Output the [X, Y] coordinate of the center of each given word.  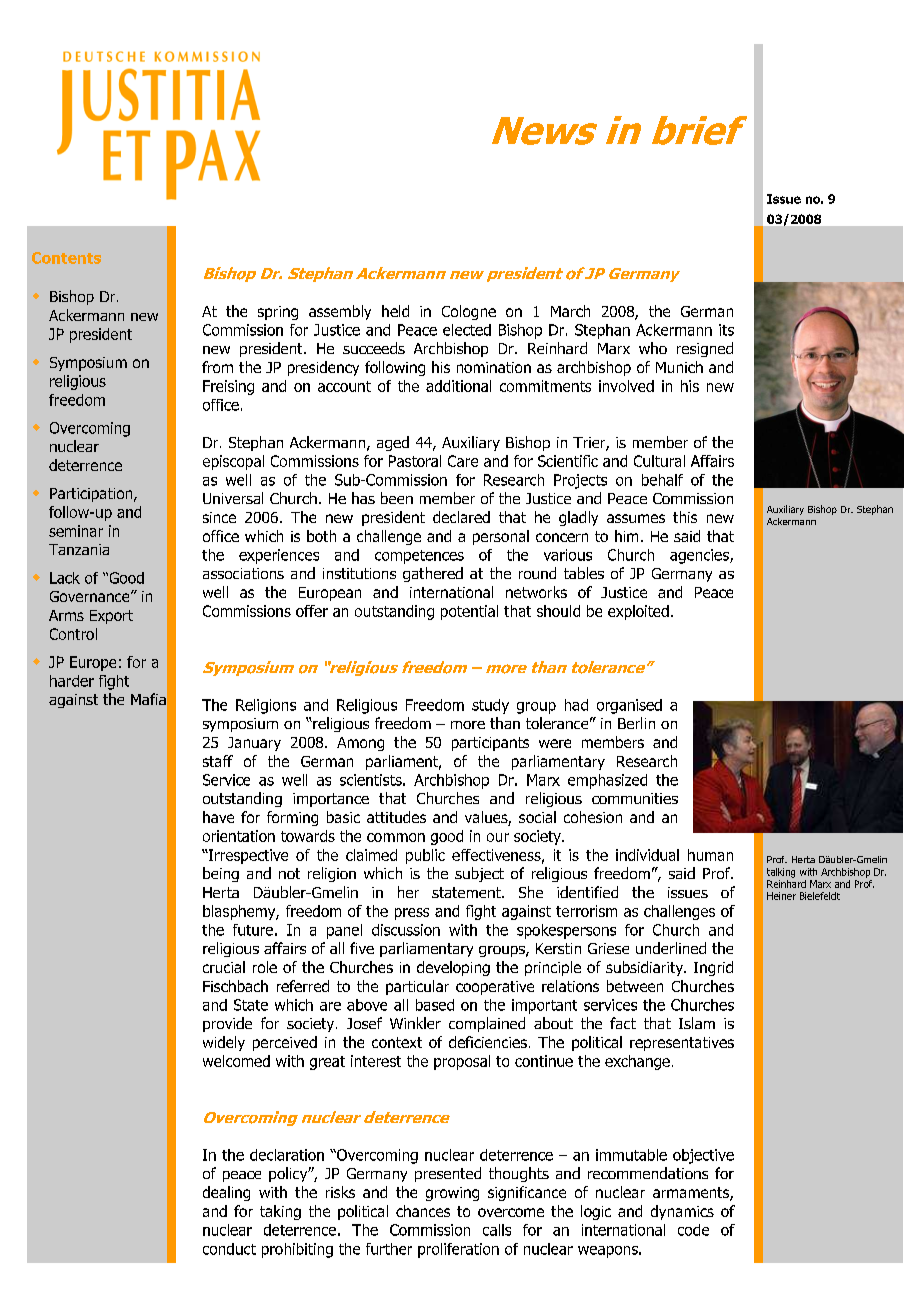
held [395, 311]
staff [218, 761]
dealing [226, 1193]
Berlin [636, 723]
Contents [66, 258]
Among [360, 744]
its [726, 330]
